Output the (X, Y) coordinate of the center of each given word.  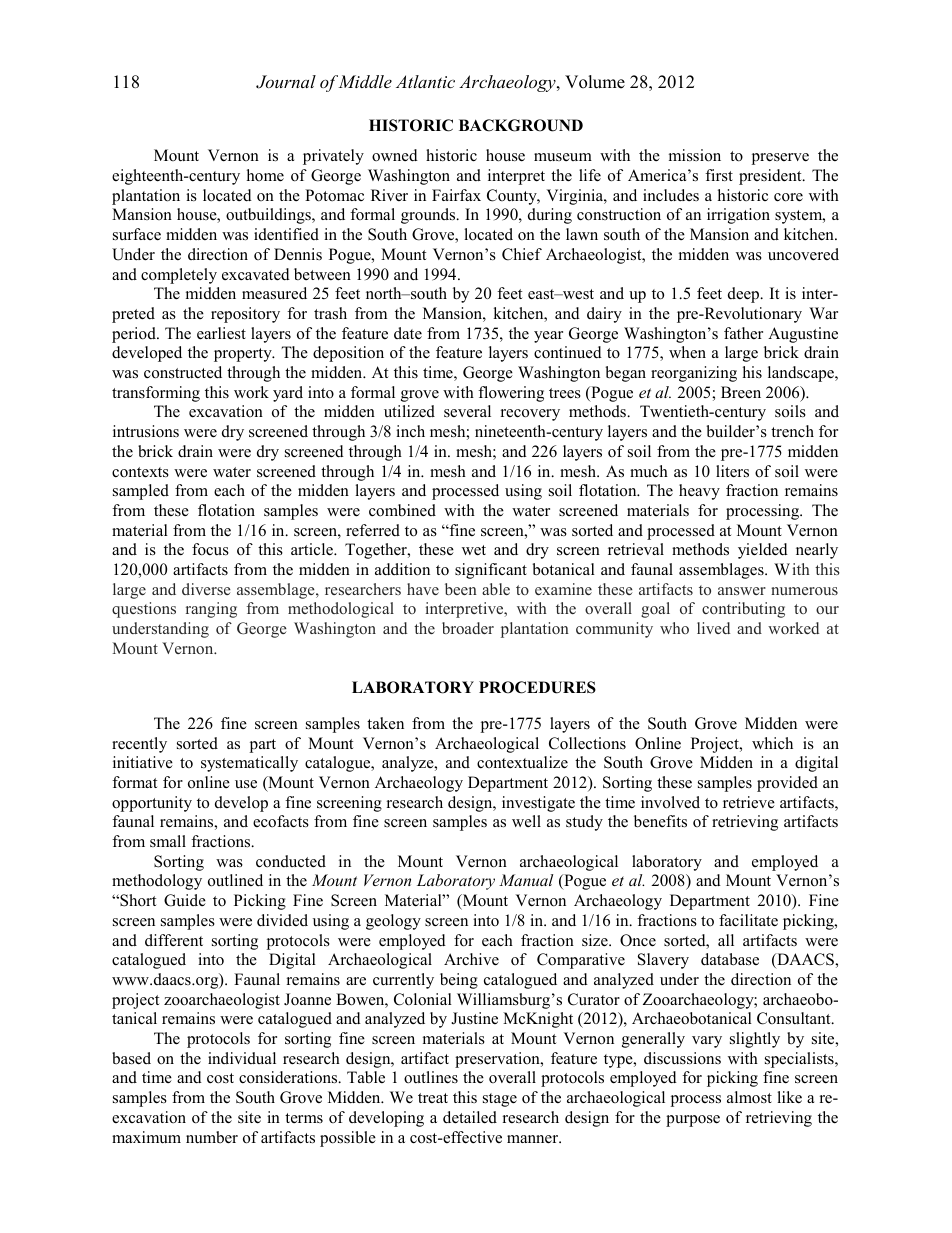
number (212, 1137)
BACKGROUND (521, 125)
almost (749, 1097)
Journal (286, 82)
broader (468, 628)
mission (695, 155)
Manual (526, 880)
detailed (470, 1117)
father (743, 333)
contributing (743, 610)
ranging (211, 610)
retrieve (749, 802)
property (244, 355)
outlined (235, 880)
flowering (511, 394)
